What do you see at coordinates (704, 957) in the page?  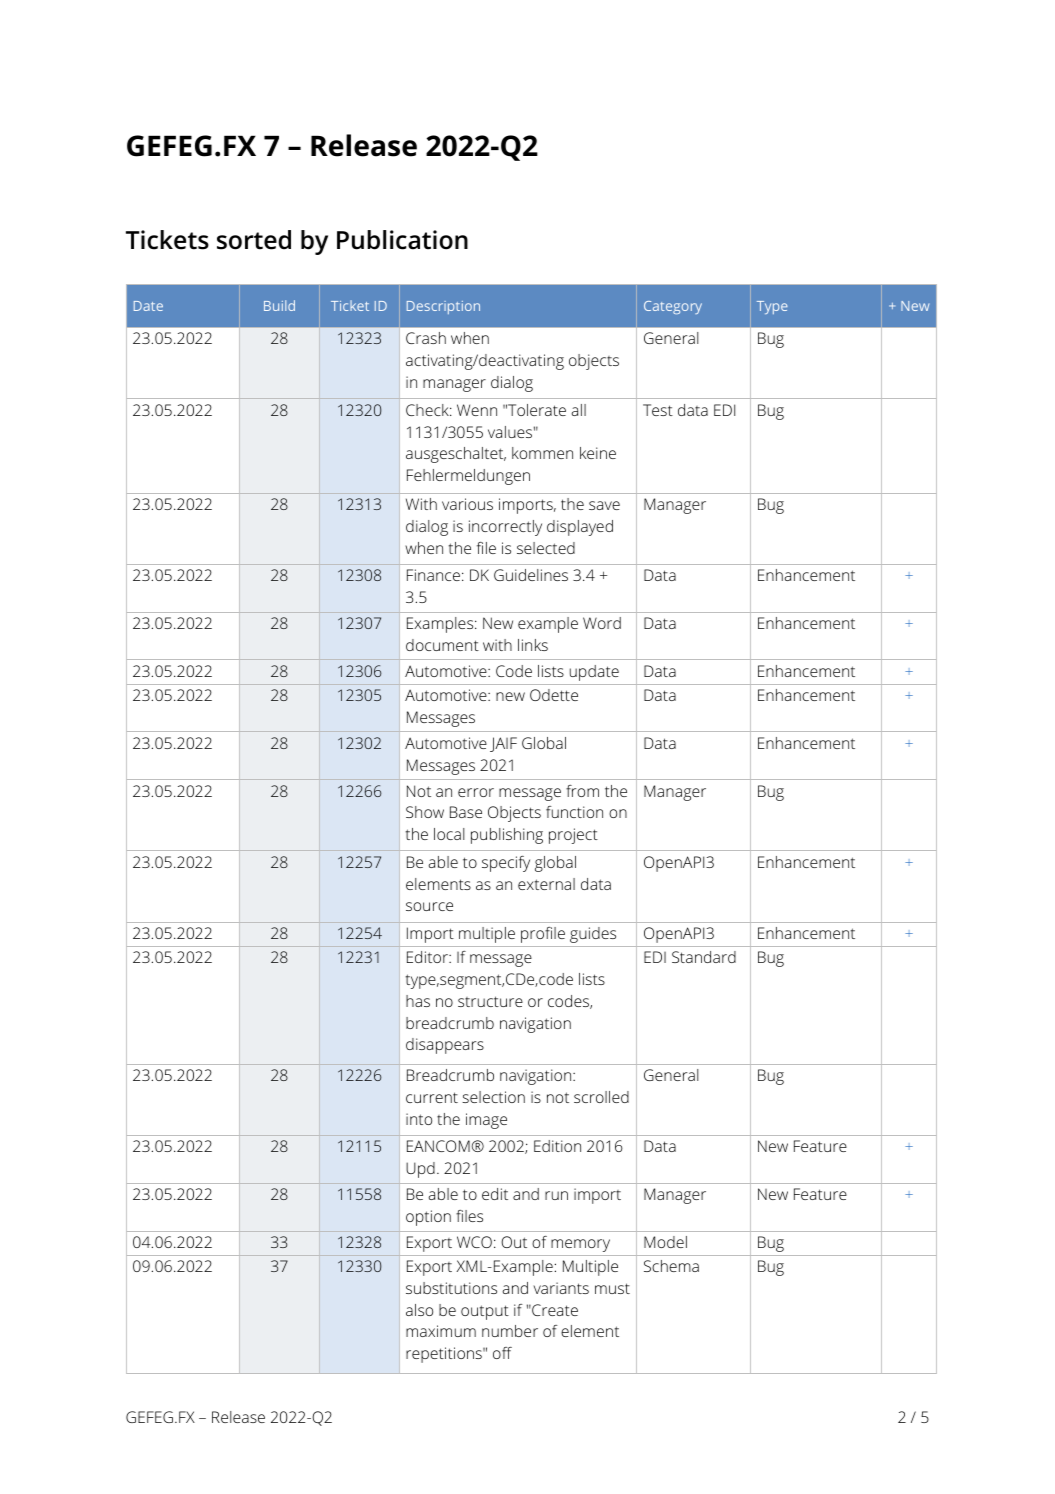 I see `Standard` at bounding box center [704, 957].
